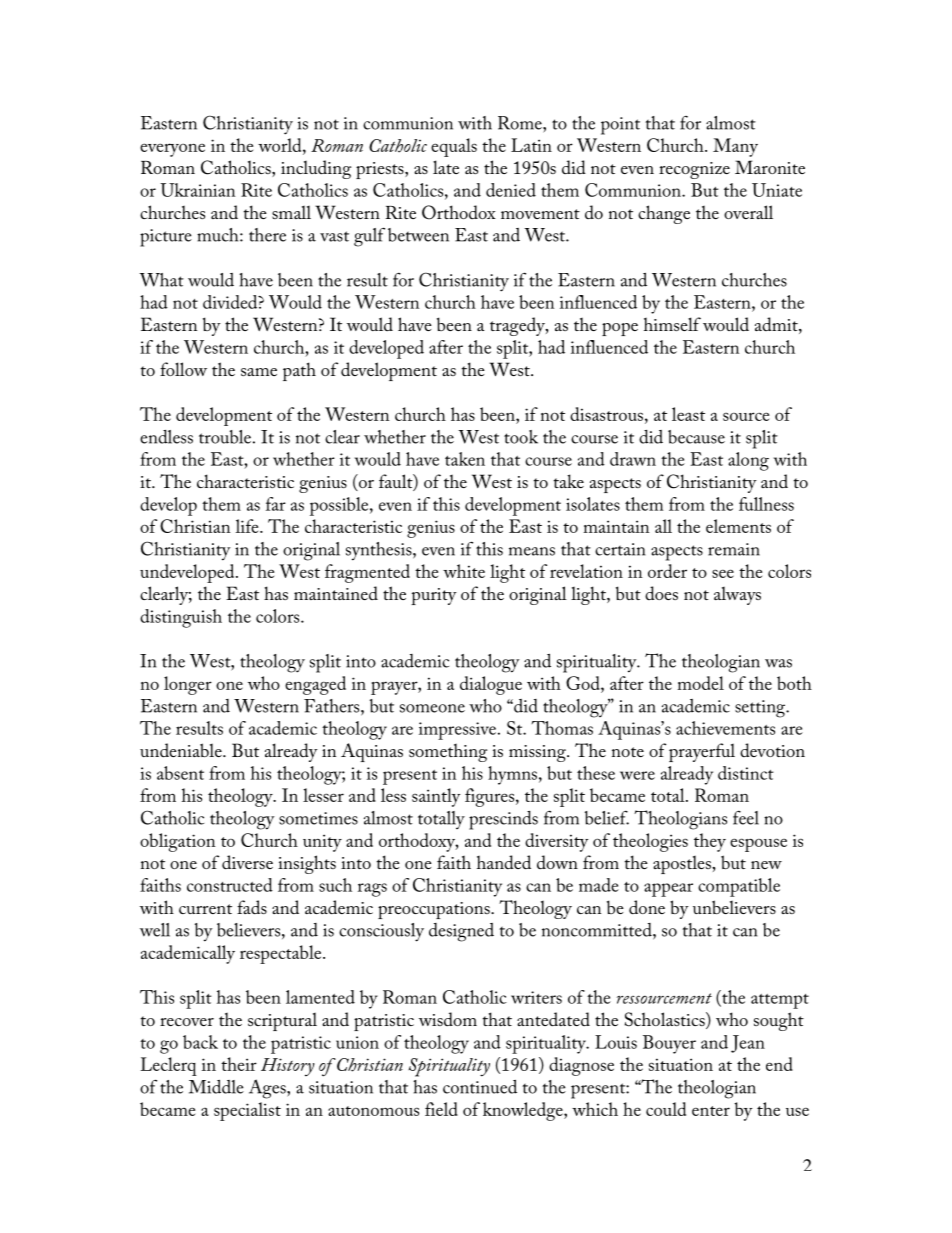  What do you see at coordinates (725, 728) in the image?
I see `achievements` at bounding box center [725, 728].
